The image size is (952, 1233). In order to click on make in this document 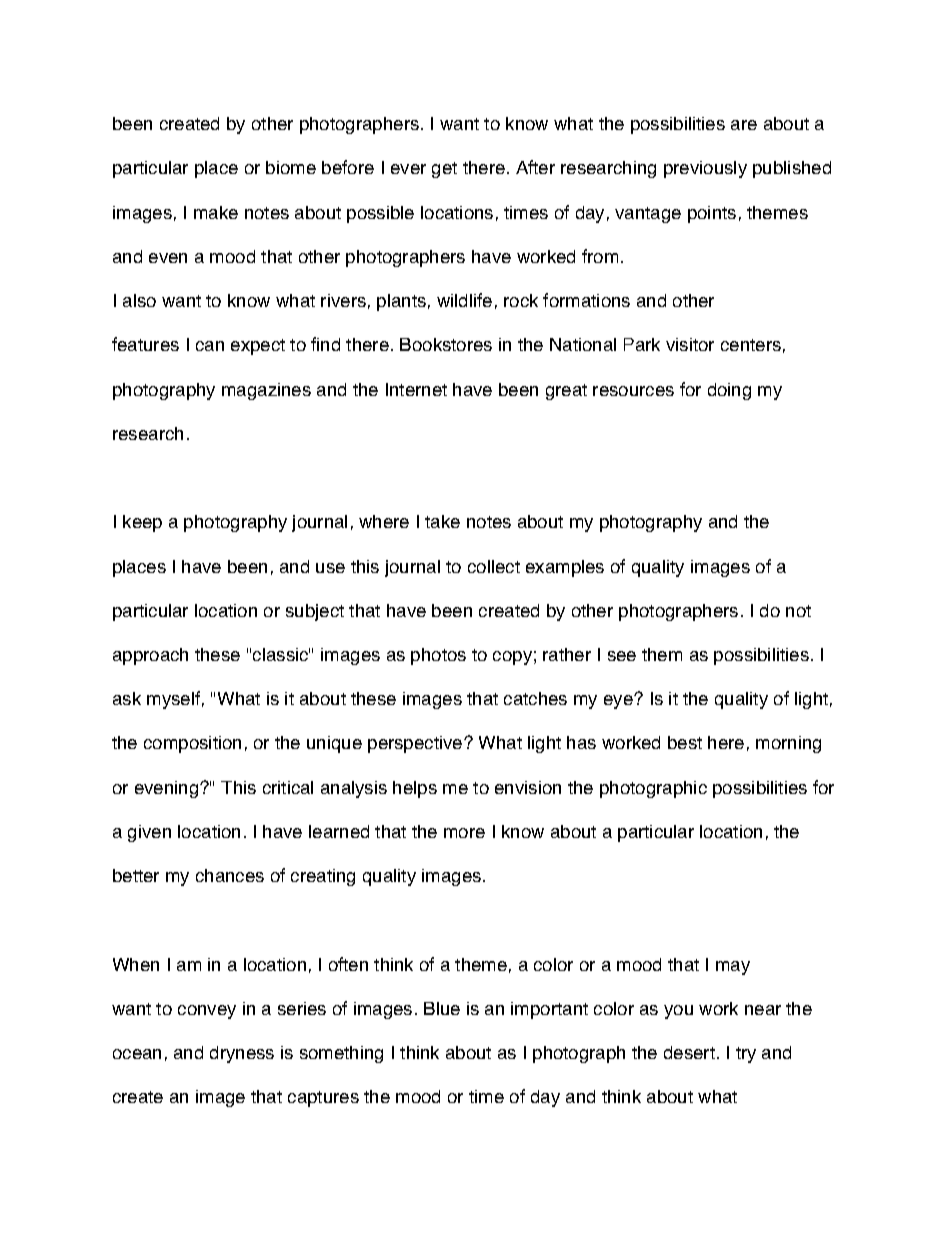, I will do `click(216, 212)`.
